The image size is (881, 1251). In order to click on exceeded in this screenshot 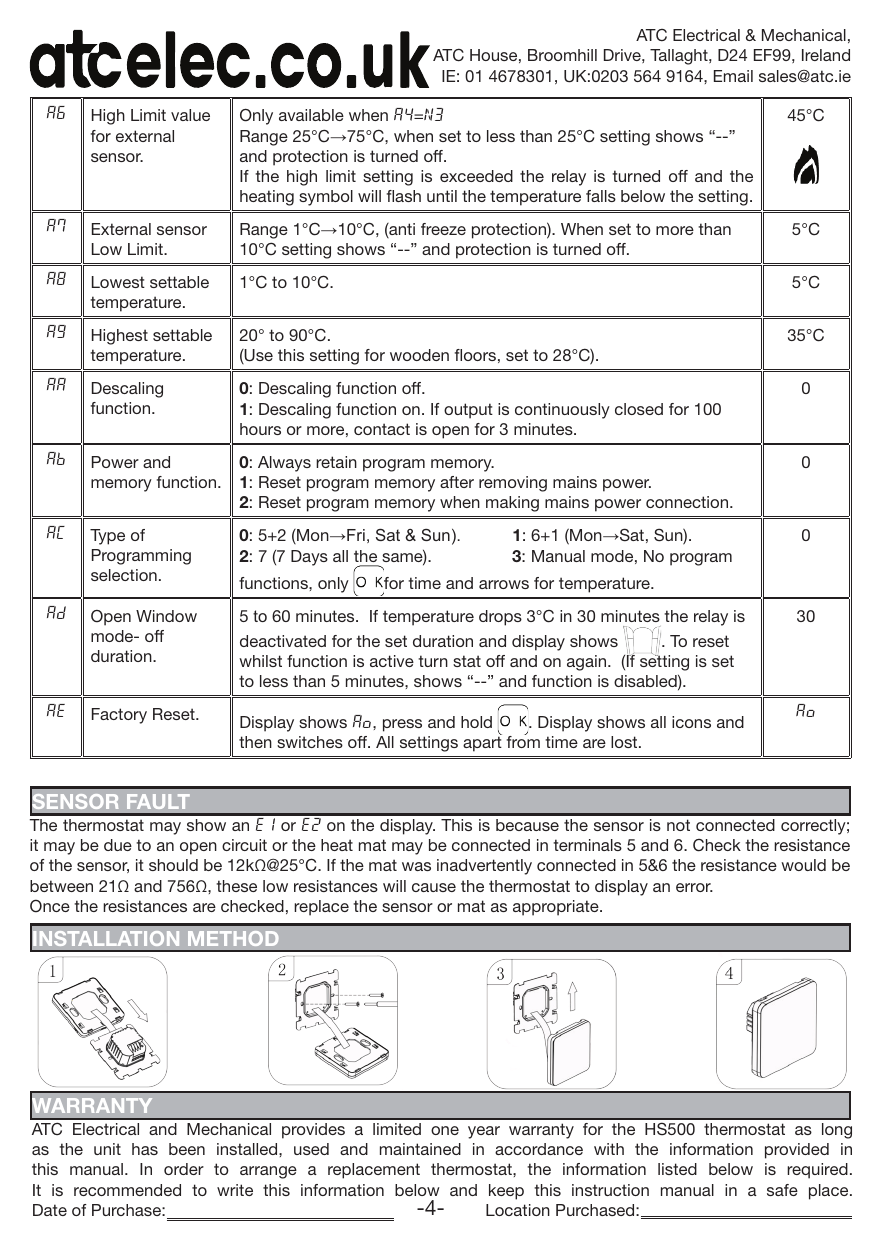, I will do `click(476, 176)`.
